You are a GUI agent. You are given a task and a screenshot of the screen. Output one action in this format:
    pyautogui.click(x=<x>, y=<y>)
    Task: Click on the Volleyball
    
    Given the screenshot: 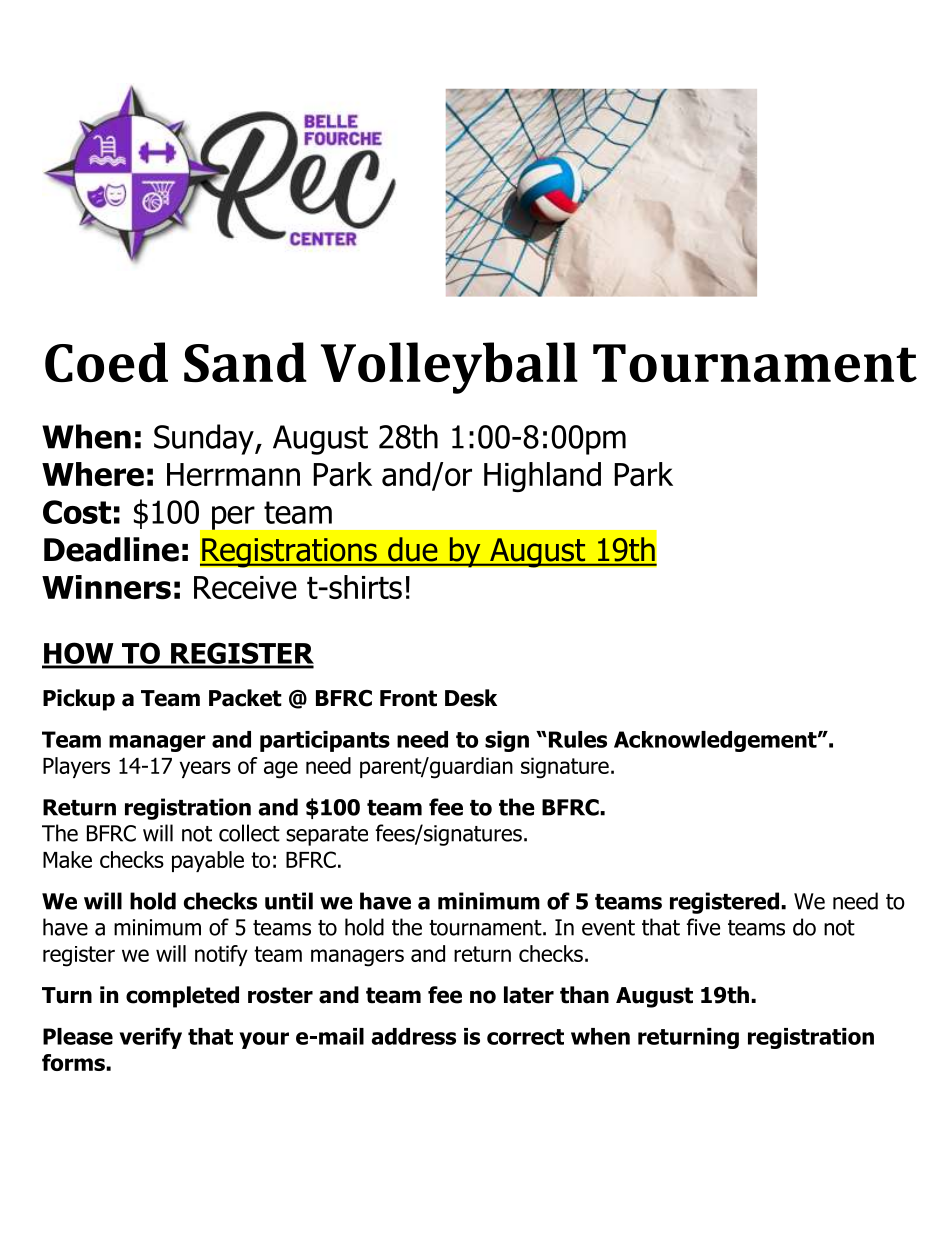 What is the action you would take?
    pyautogui.click(x=449, y=368)
